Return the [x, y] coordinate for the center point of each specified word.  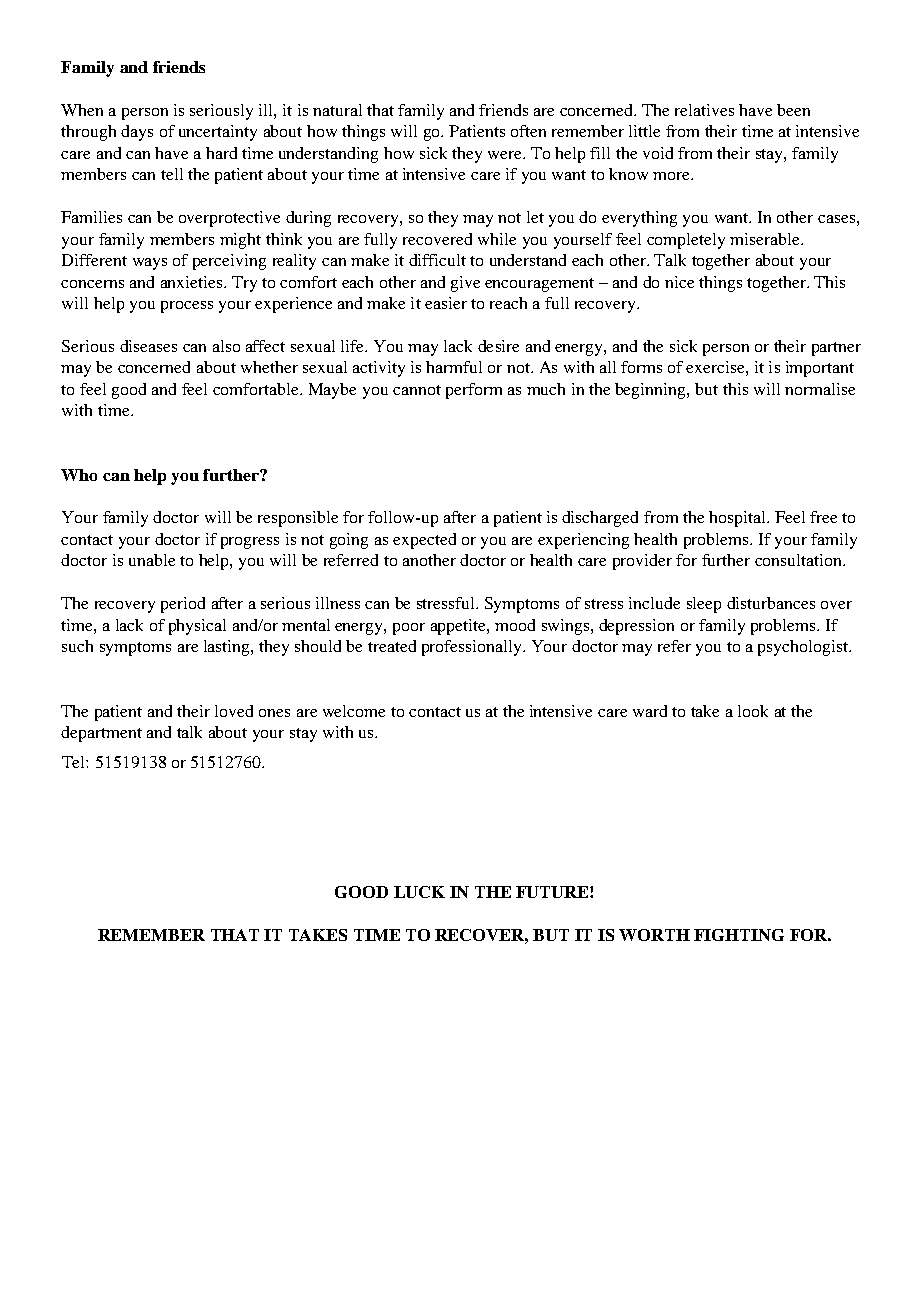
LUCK [419, 892]
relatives [704, 110]
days [137, 133]
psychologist [804, 648]
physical [197, 627]
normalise [820, 389]
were [506, 155]
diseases [148, 346]
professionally [473, 648]
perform [474, 391]
